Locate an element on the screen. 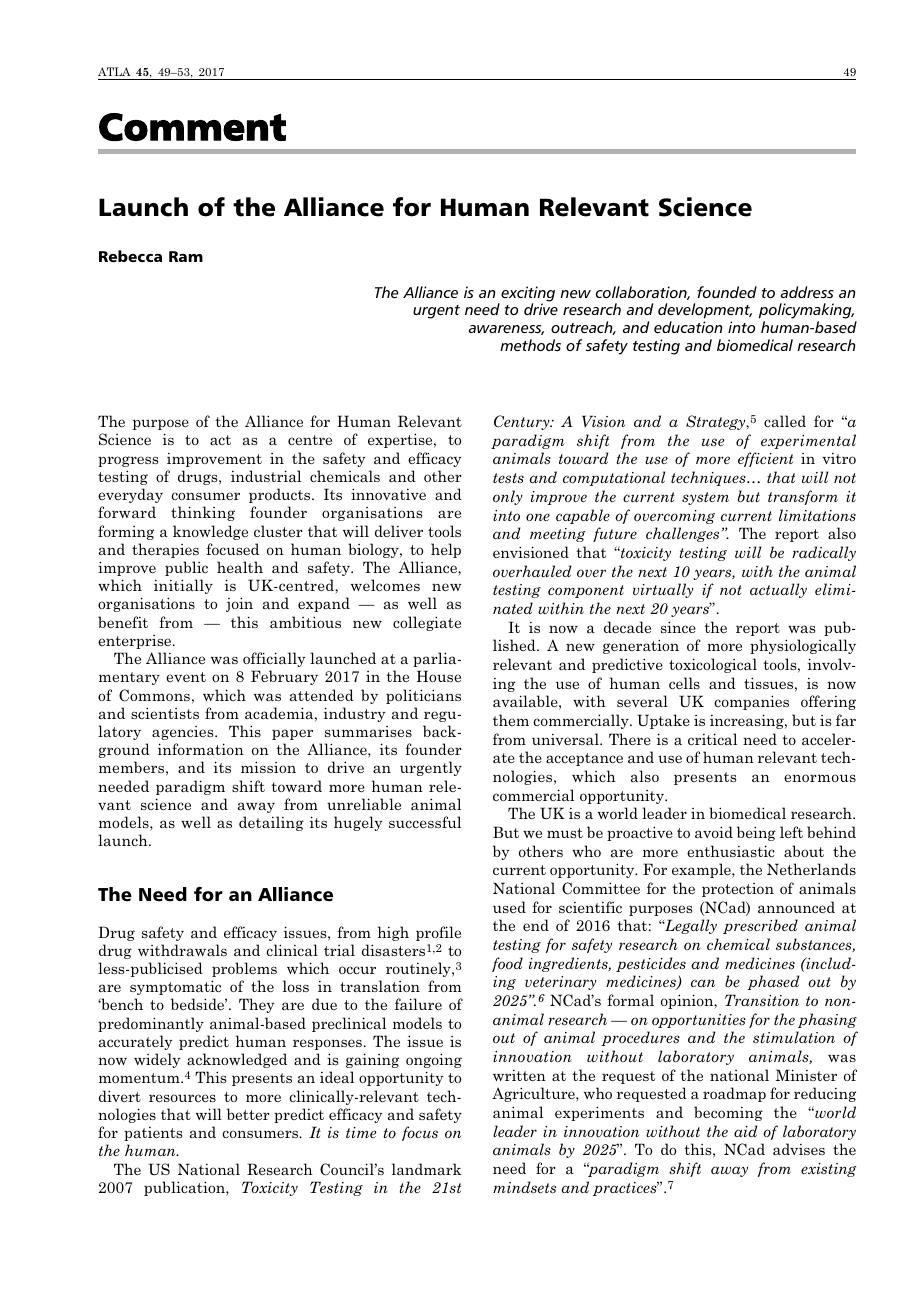 Image resolution: width=924 pixels, height=1308 pixels. patients is located at coordinates (153, 1134).
